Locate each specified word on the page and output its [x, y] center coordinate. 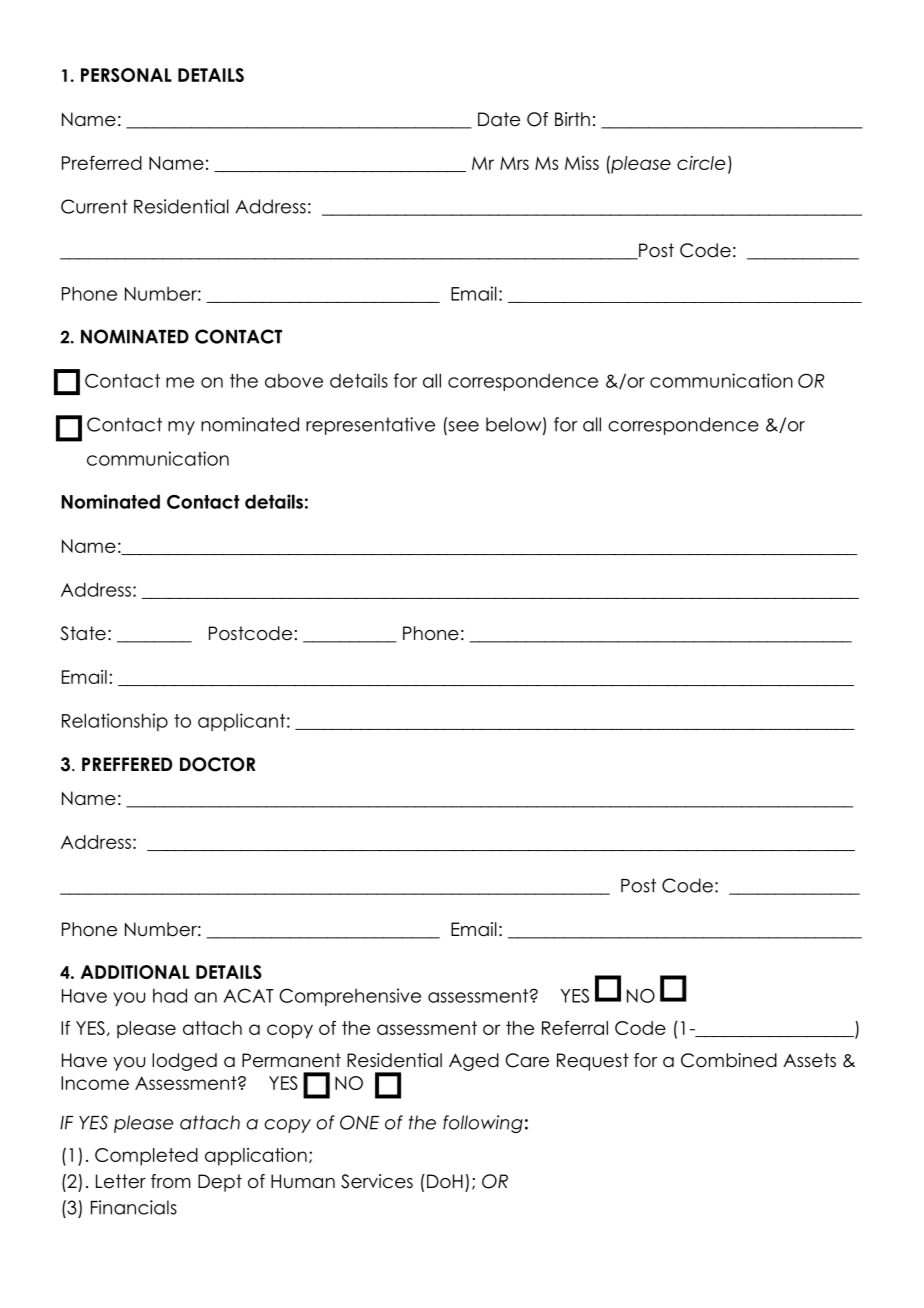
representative [370, 426]
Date [499, 119]
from [171, 1181]
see [462, 426]
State [83, 633]
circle [701, 163]
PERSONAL [126, 75]
